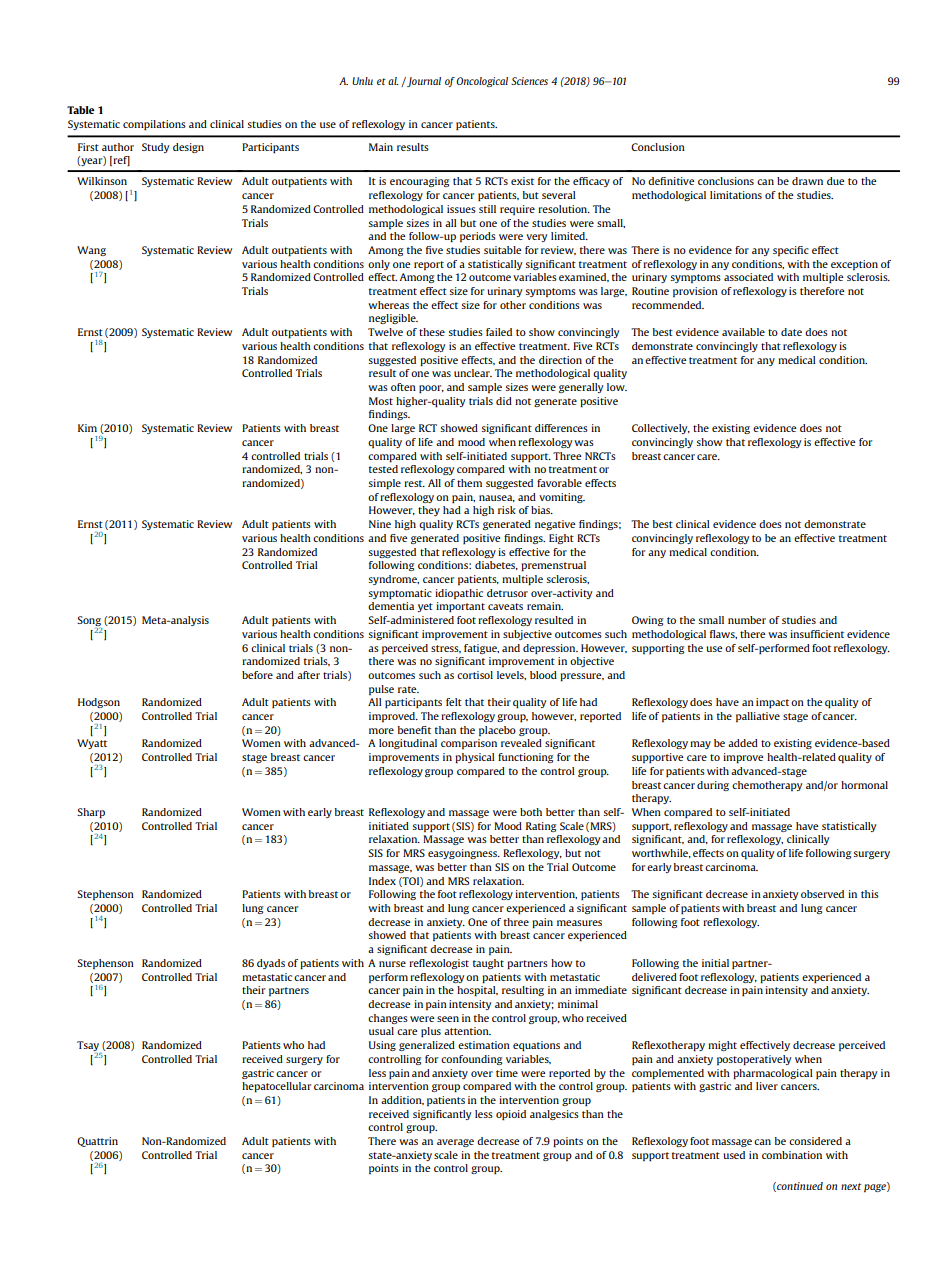 The height and width of the screenshot is (1270, 952). I want to click on drawn, so click(807, 181).
